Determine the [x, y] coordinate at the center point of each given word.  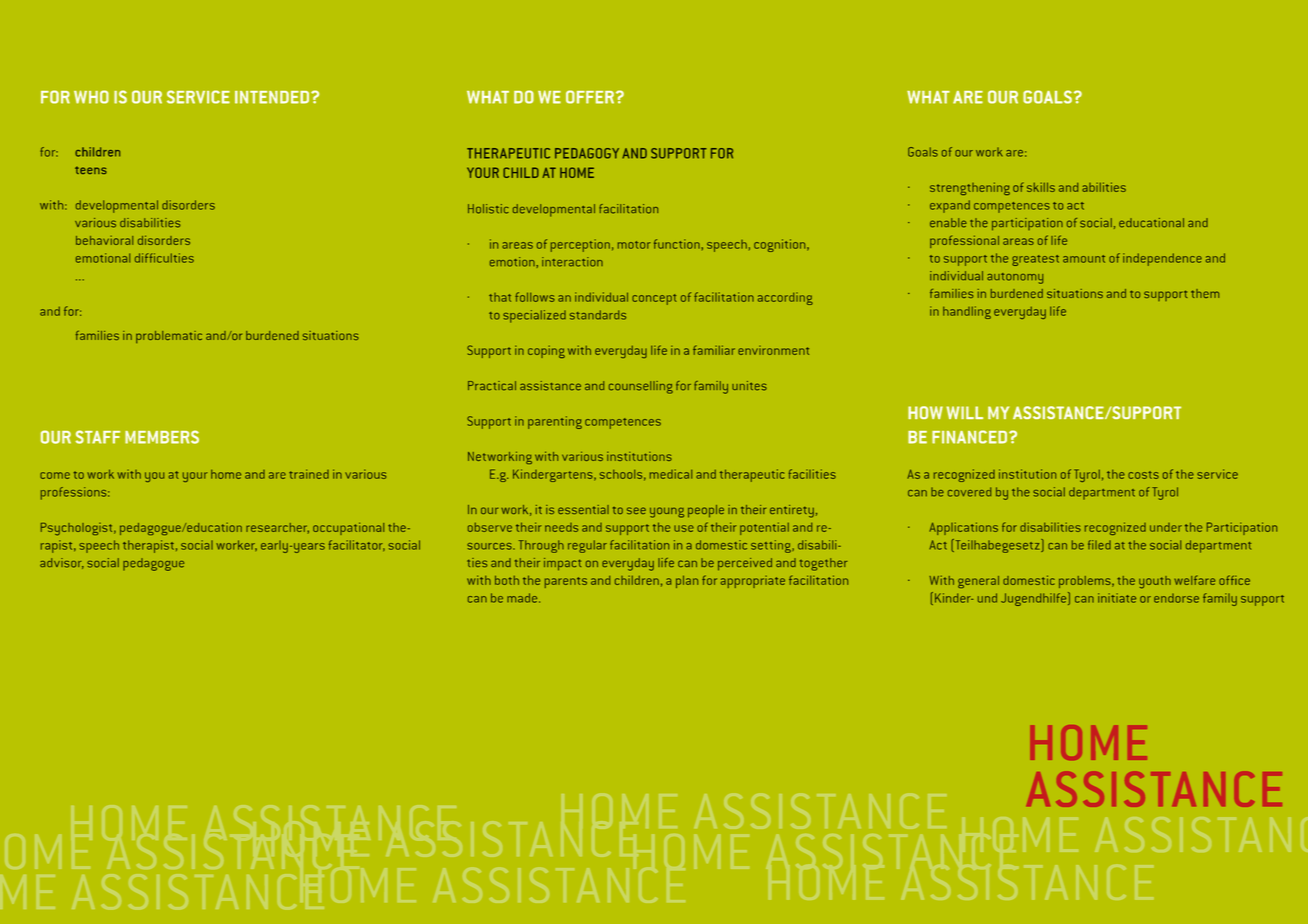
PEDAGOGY [587, 153]
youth [1155, 582]
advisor [62, 563]
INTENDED [273, 97]
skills [1041, 187]
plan [687, 581]
